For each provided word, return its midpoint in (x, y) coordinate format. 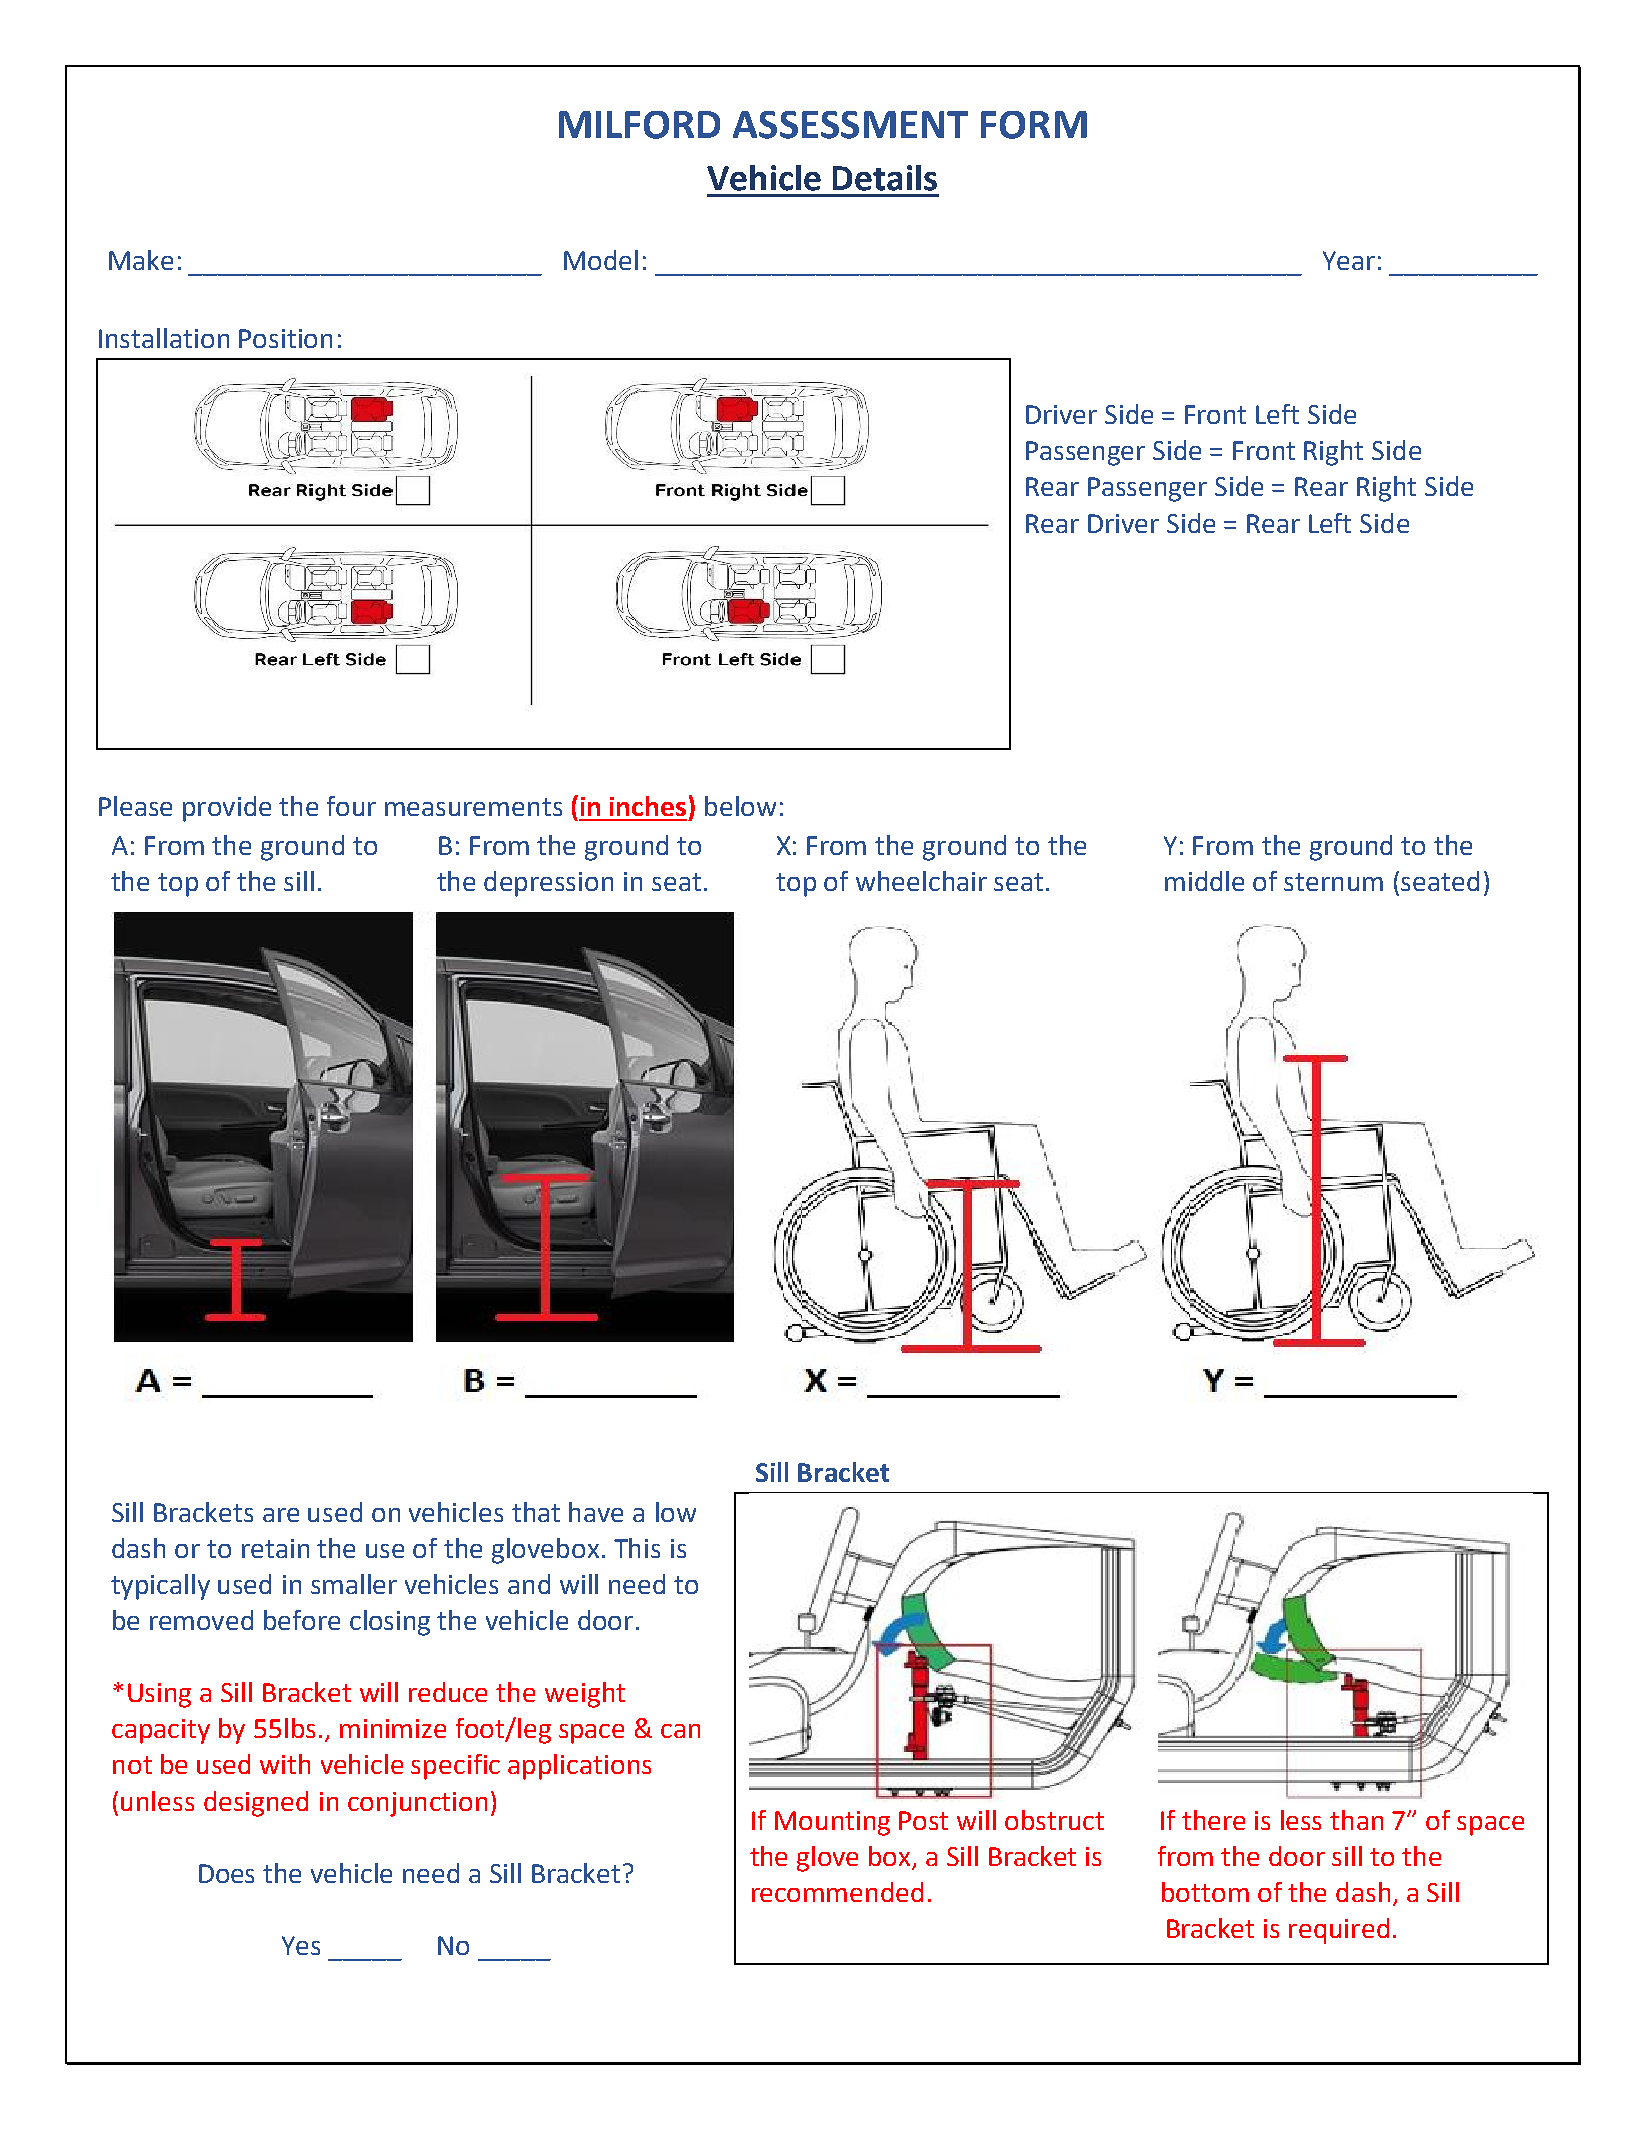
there (1213, 1820)
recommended (837, 1892)
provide (227, 809)
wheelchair (921, 881)
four (351, 806)
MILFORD (639, 125)
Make (141, 260)
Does (226, 1873)
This (637, 1548)
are (281, 1515)
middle (1204, 881)
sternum (1333, 882)
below (740, 806)
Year (1349, 260)
